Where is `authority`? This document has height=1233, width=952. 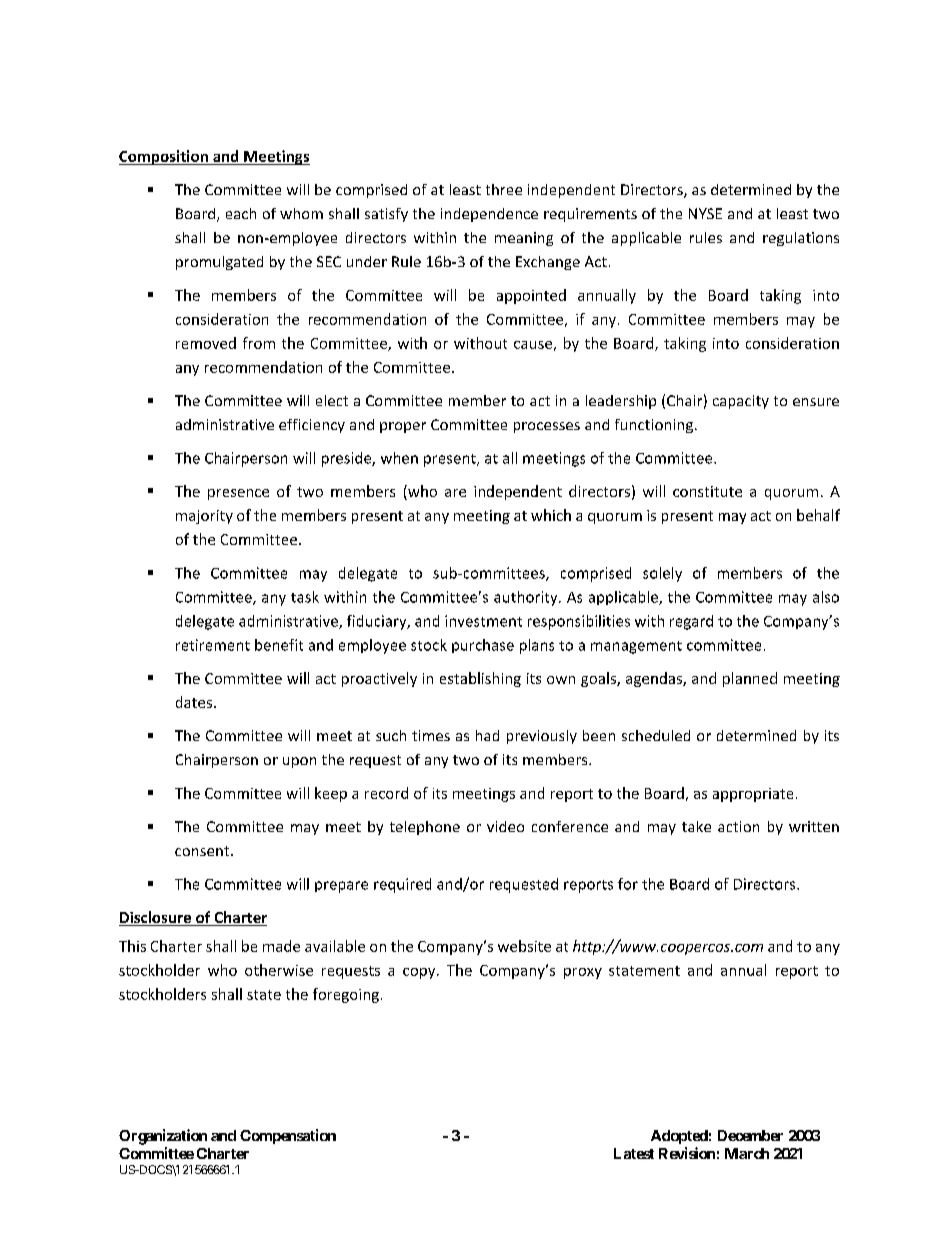 authority is located at coordinates (527, 598).
